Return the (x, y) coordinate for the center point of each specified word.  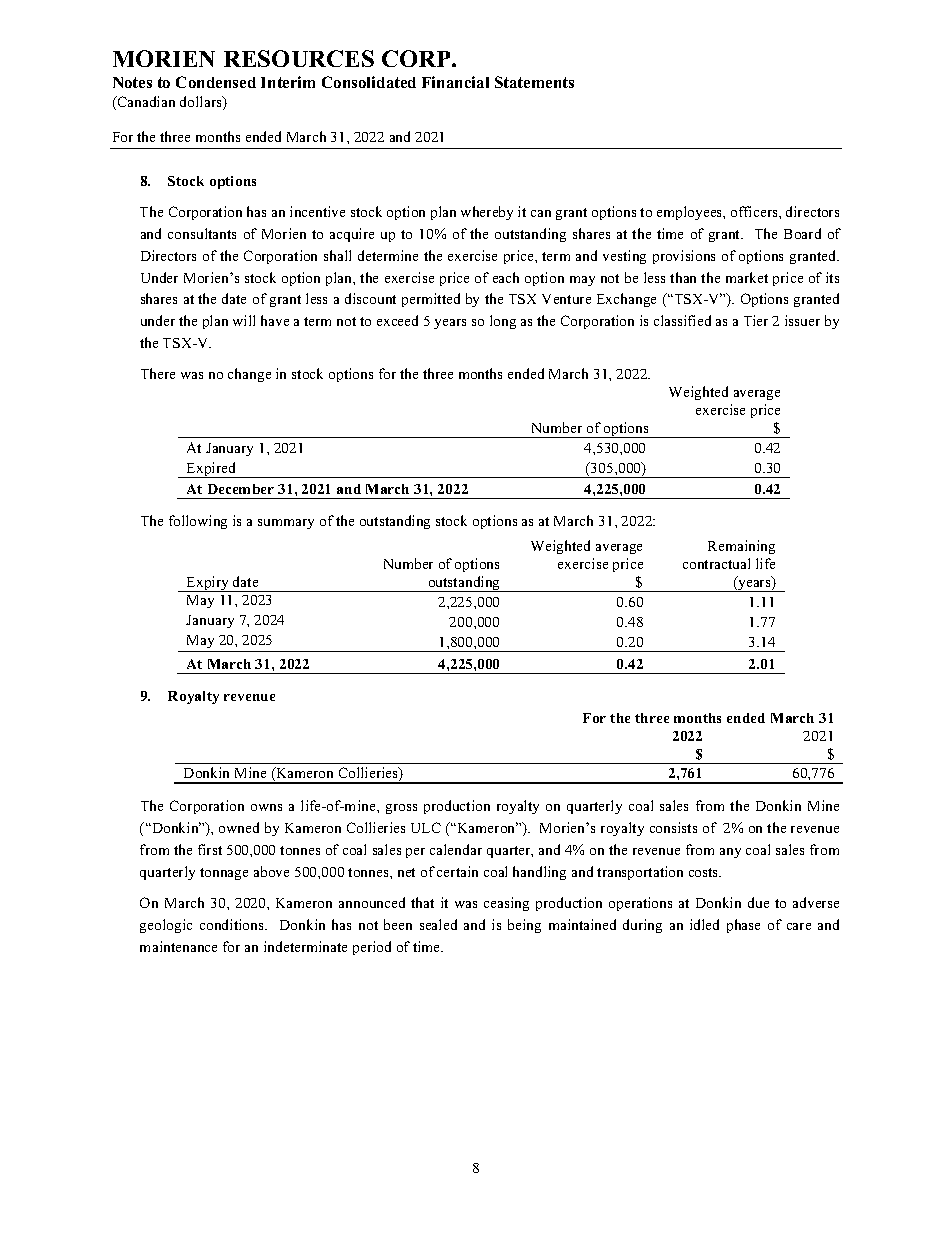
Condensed (216, 82)
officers (755, 211)
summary (286, 524)
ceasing (506, 904)
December (241, 489)
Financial (455, 82)
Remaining (741, 547)
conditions (233, 924)
